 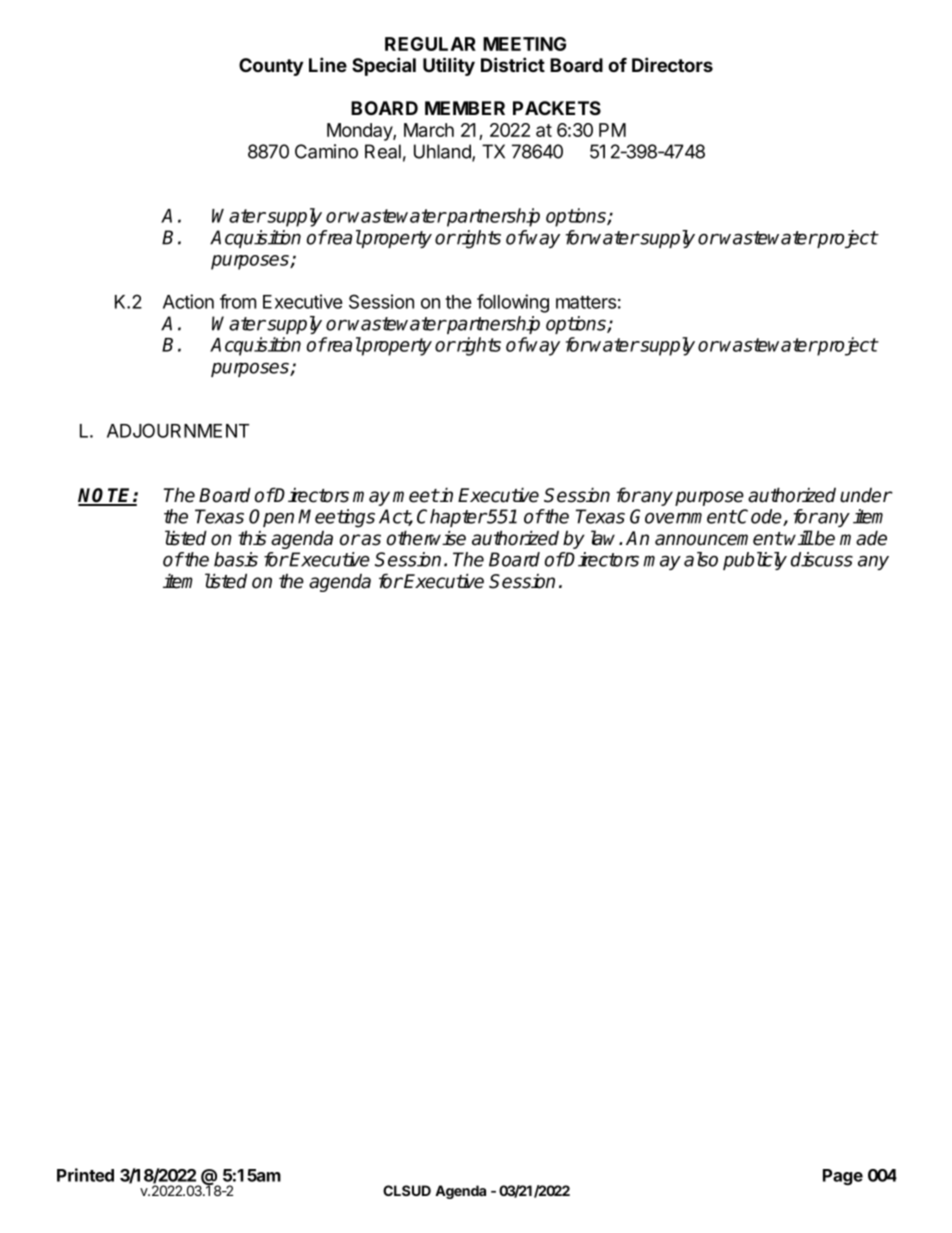 I want to click on also, so click(x=701, y=559).
